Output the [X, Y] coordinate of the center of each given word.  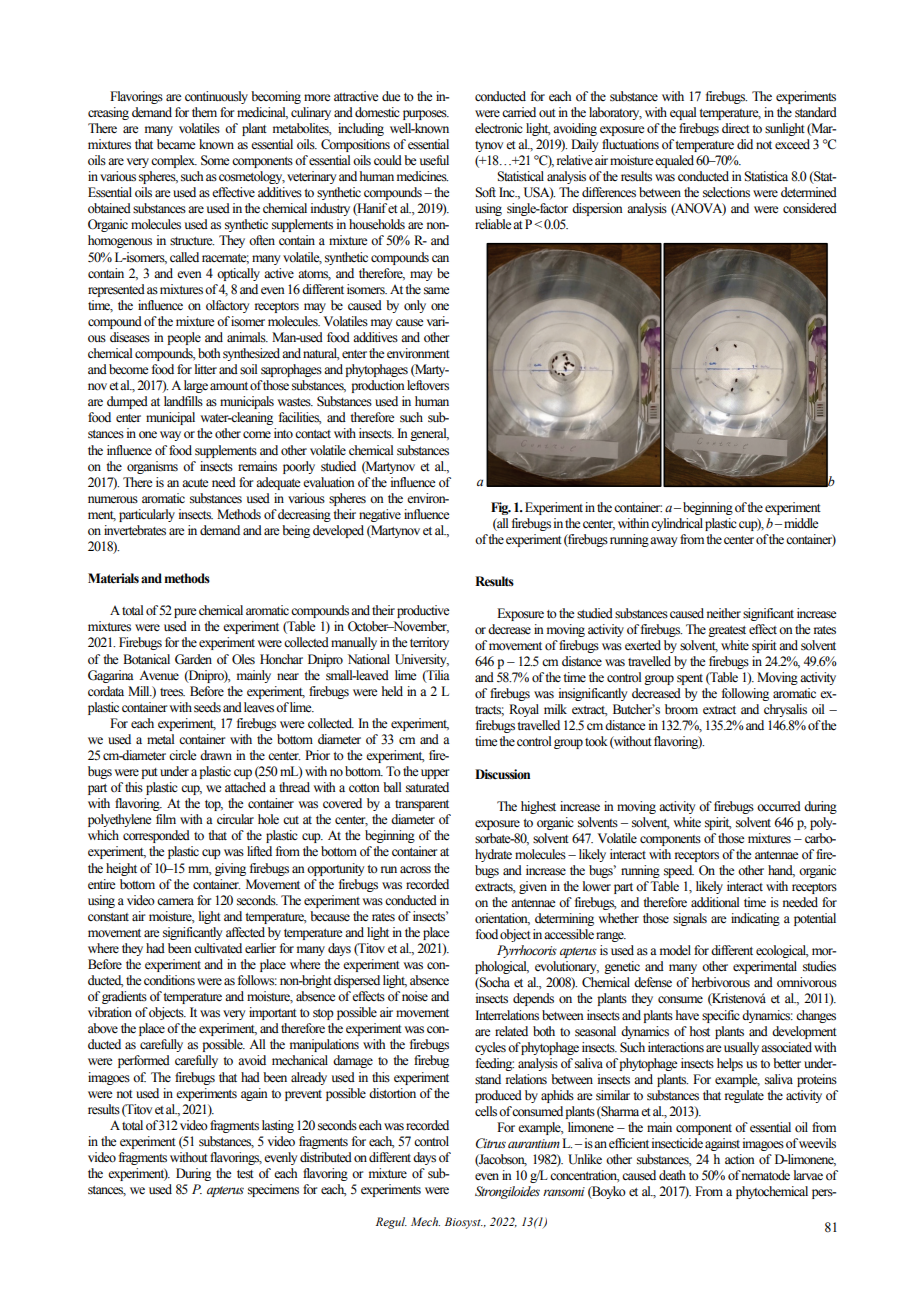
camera [175, 901]
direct [736, 128]
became [176, 144]
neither [724, 613]
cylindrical [677, 524]
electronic [499, 128]
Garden [193, 659]
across [415, 870]
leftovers [428, 385]
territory [429, 643]
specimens [273, 1190]
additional [715, 902]
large [196, 386]
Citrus [491, 1143]
